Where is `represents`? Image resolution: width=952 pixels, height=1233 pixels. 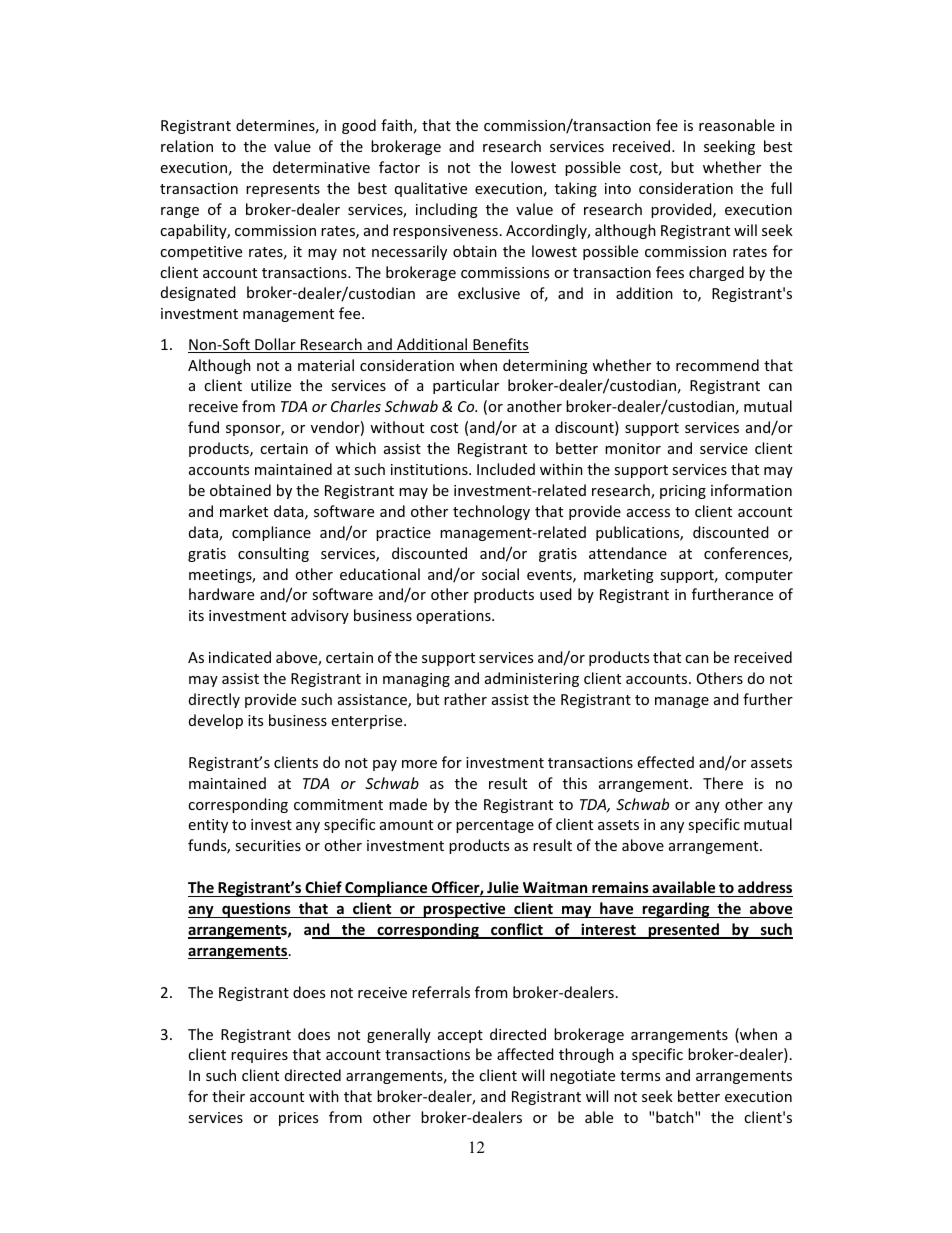
represents is located at coordinates (283, 190).
